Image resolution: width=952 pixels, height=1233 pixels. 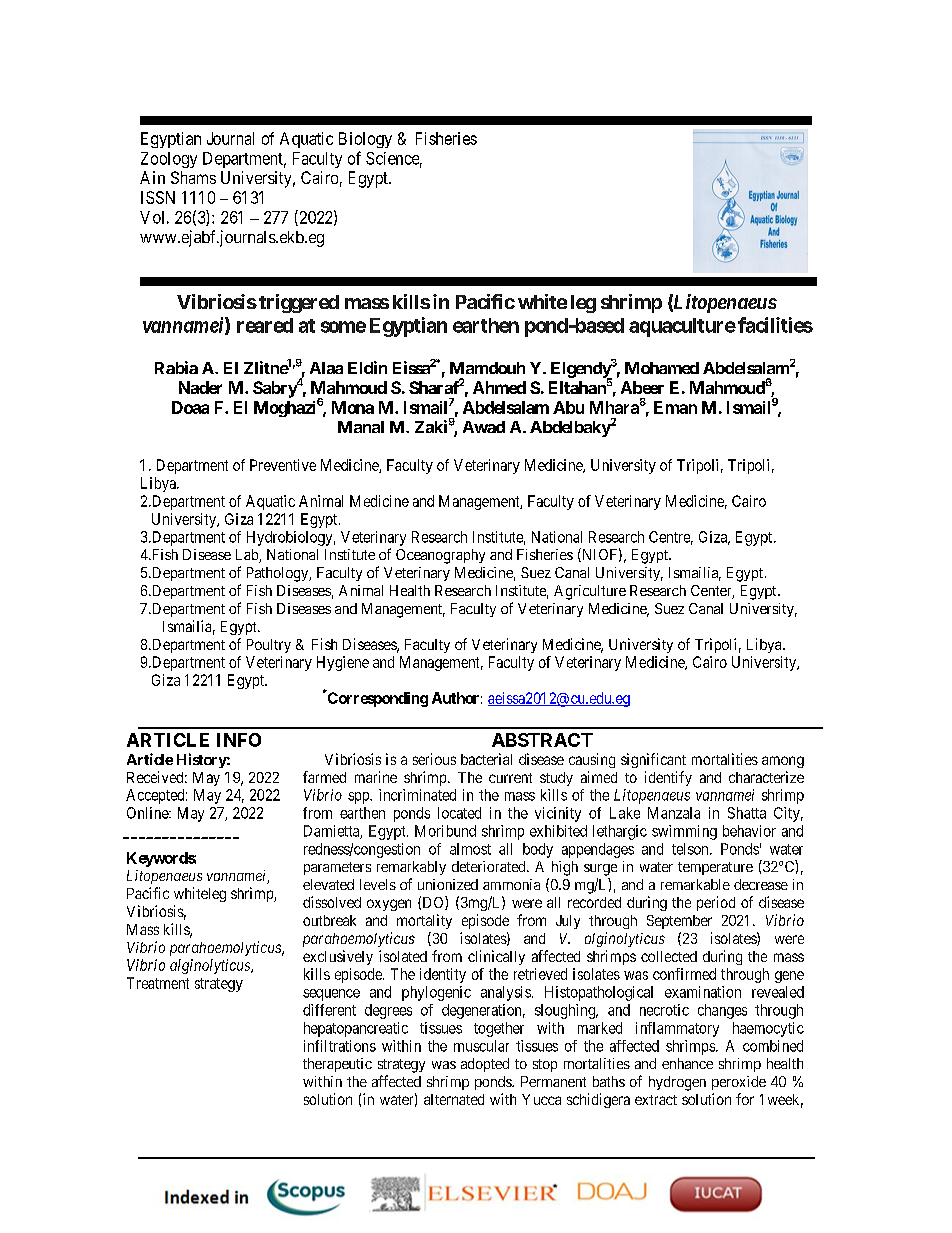 I want to click on adopted, so click(x=485, y=1065).
